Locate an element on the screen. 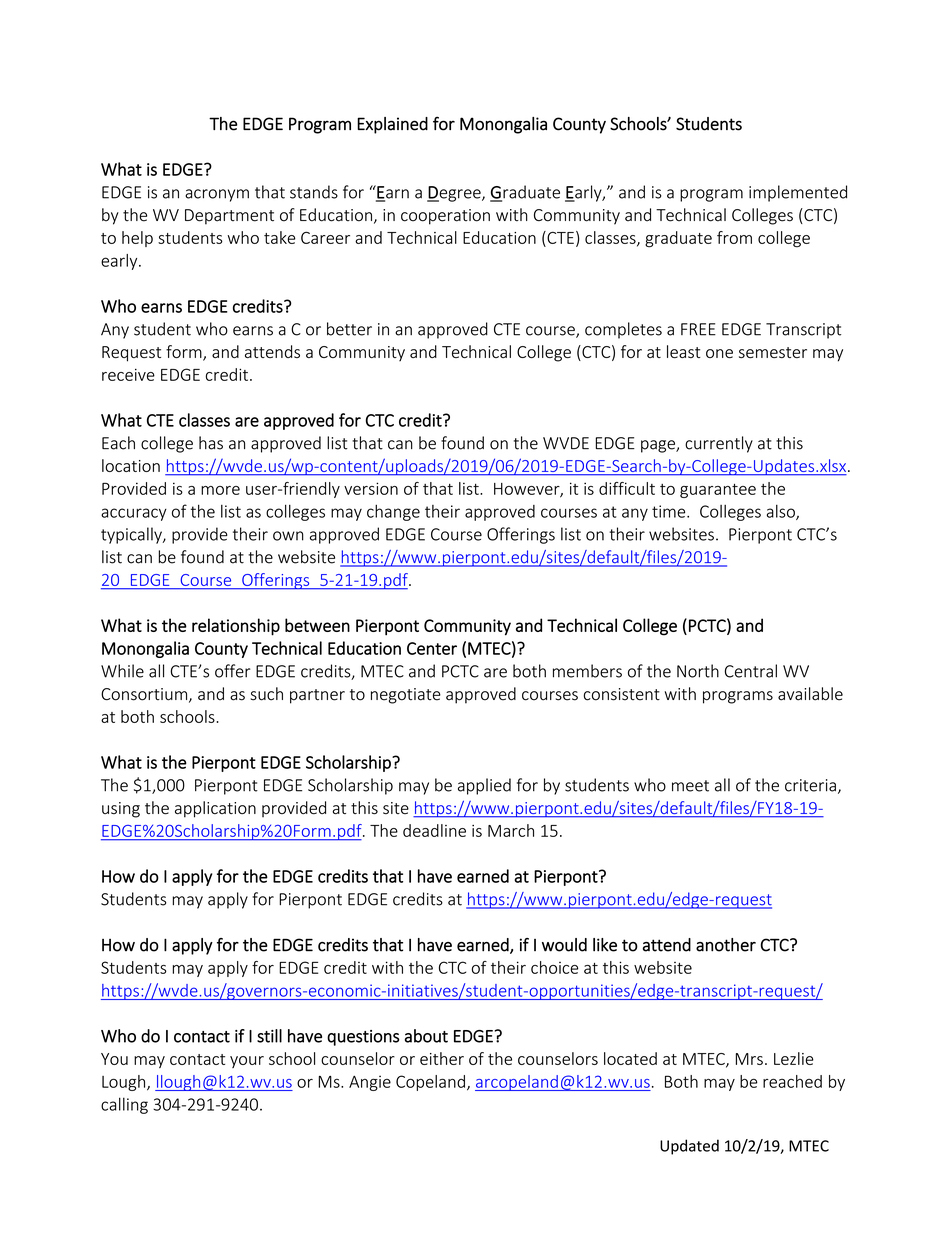  acronym is located at coordinates (217, 195).
